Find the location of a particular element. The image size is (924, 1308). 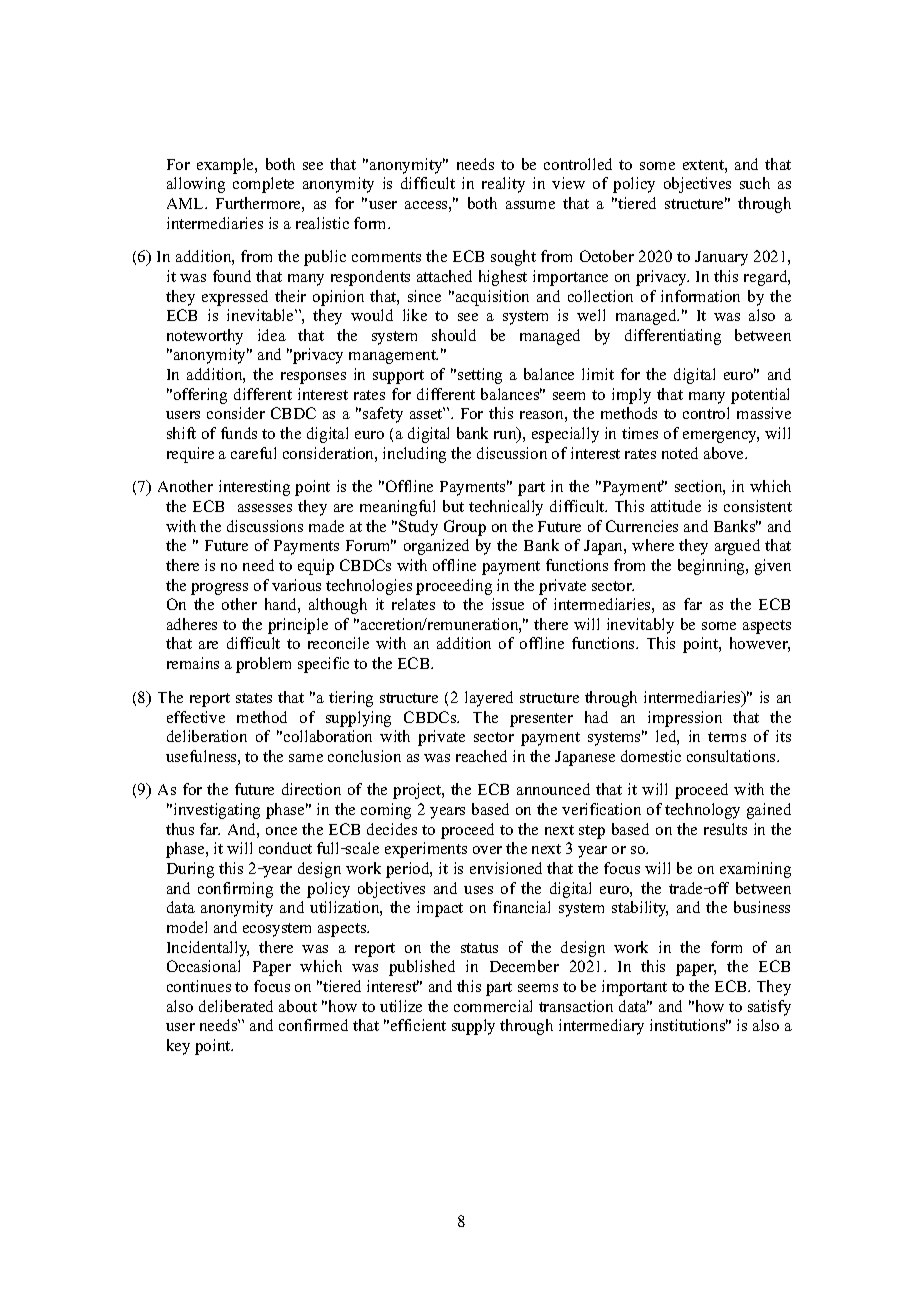

beginning is located at coordinates (712, 567).
